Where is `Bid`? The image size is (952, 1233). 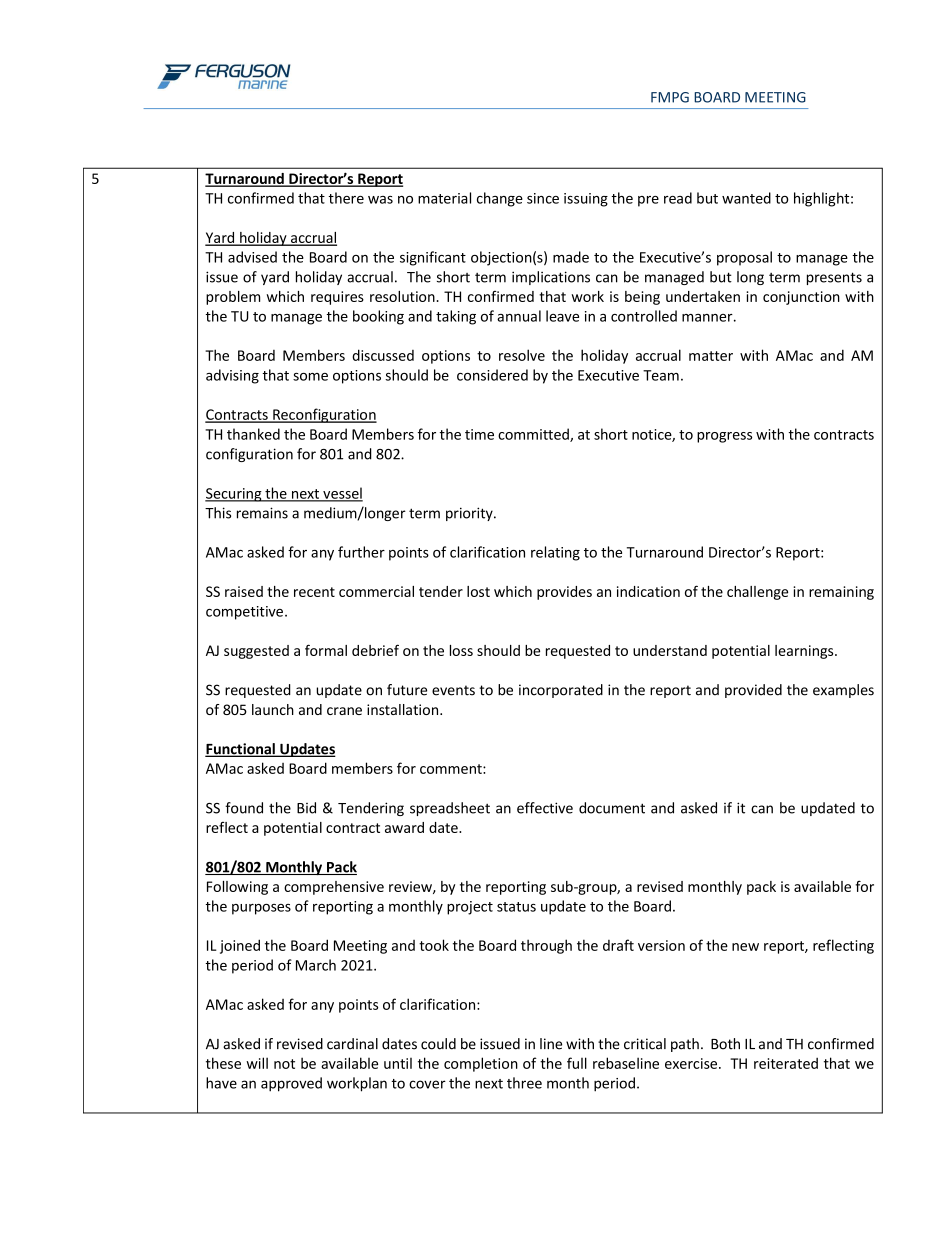 Bid is located at coordinates (306, 808).
